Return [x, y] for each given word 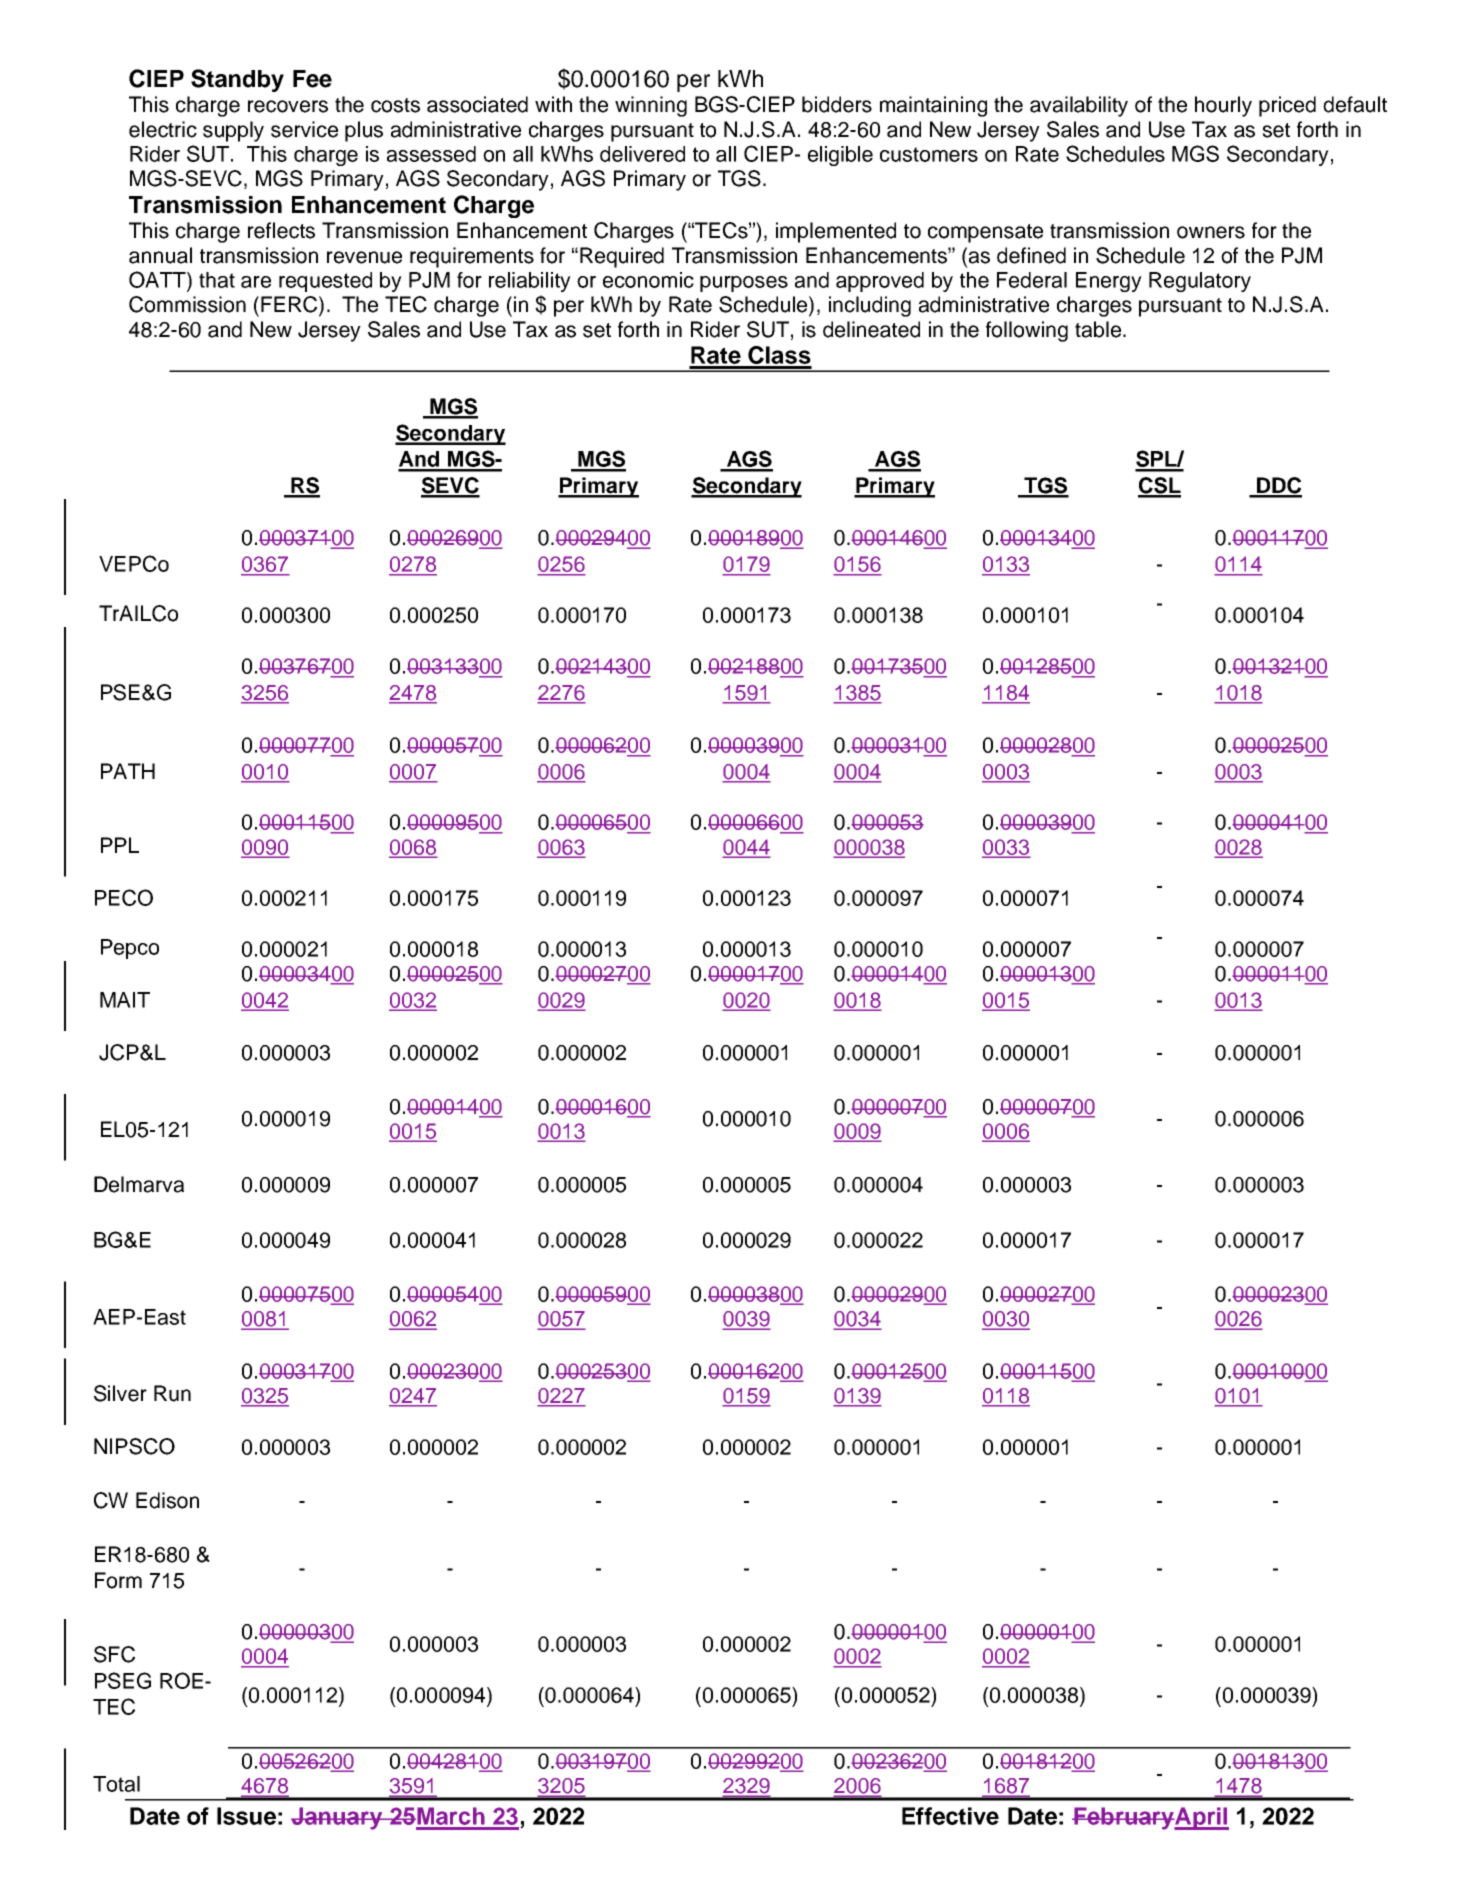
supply [233, 131]
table [1098, 329]
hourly [1223, 106]
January [338, 1818]
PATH [128, 771]
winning [651, 106]
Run [172, 1393]
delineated [871, 329]
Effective [950, 1816]
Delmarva [139, 1184]
